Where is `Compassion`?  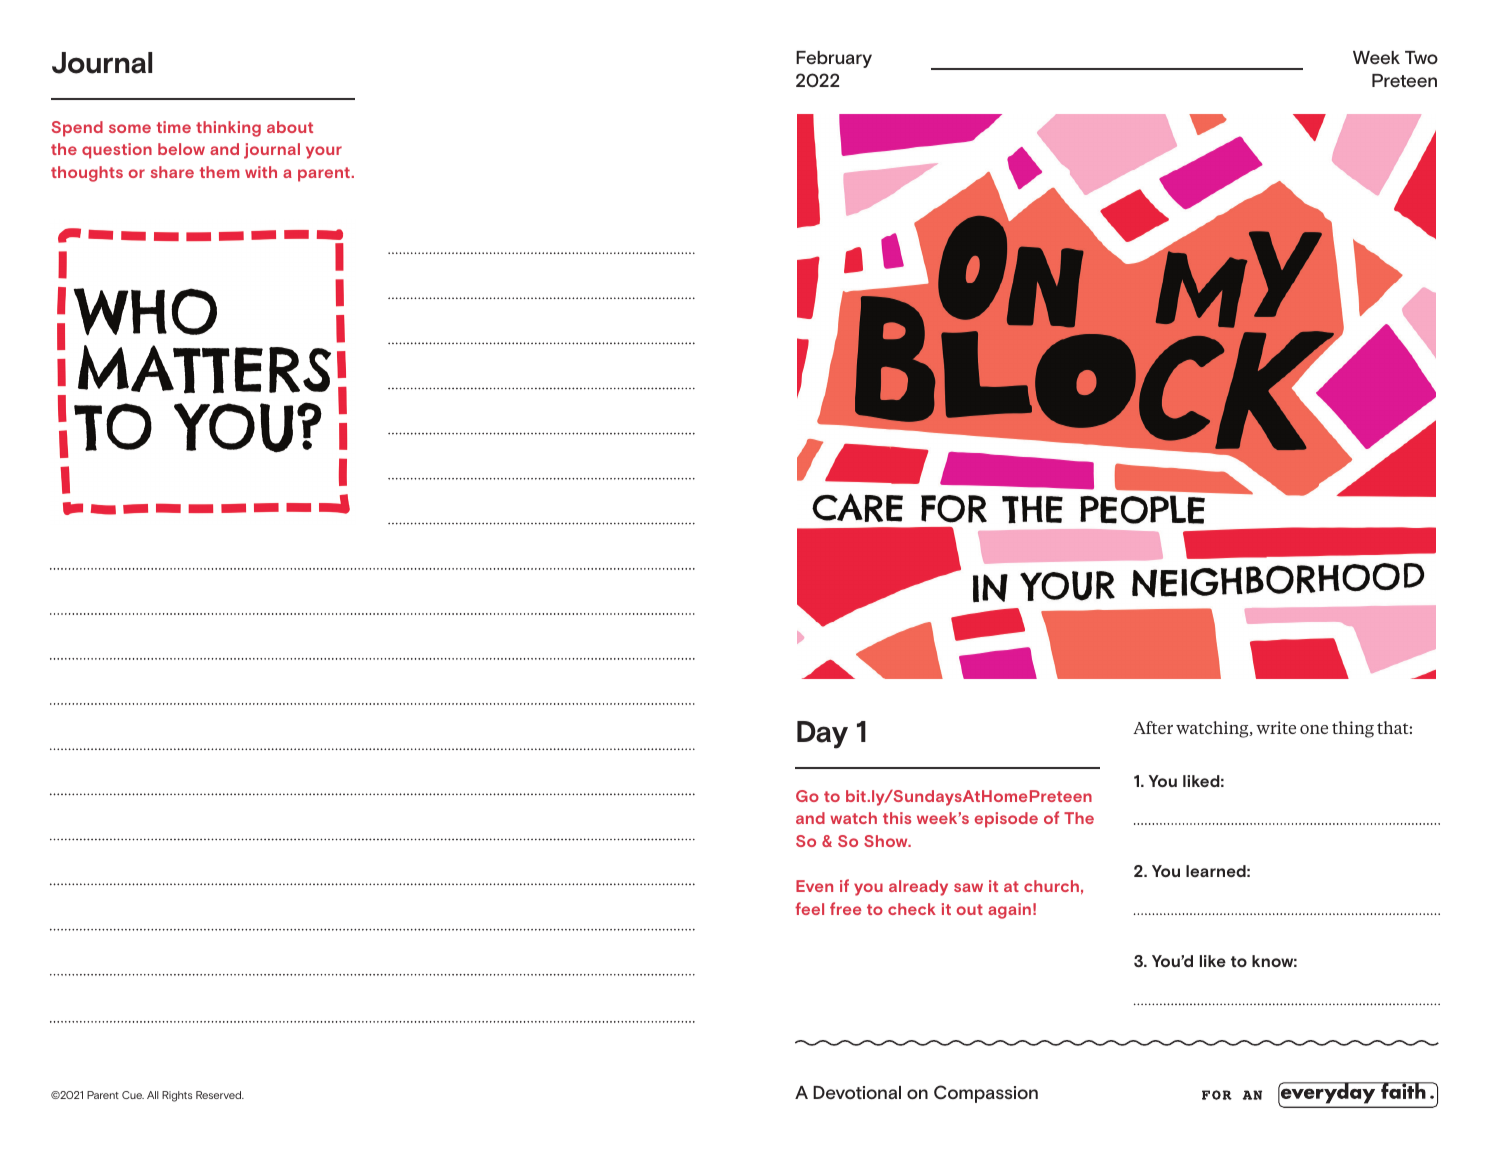 Compassion is located at coordinates (986, 1094).
